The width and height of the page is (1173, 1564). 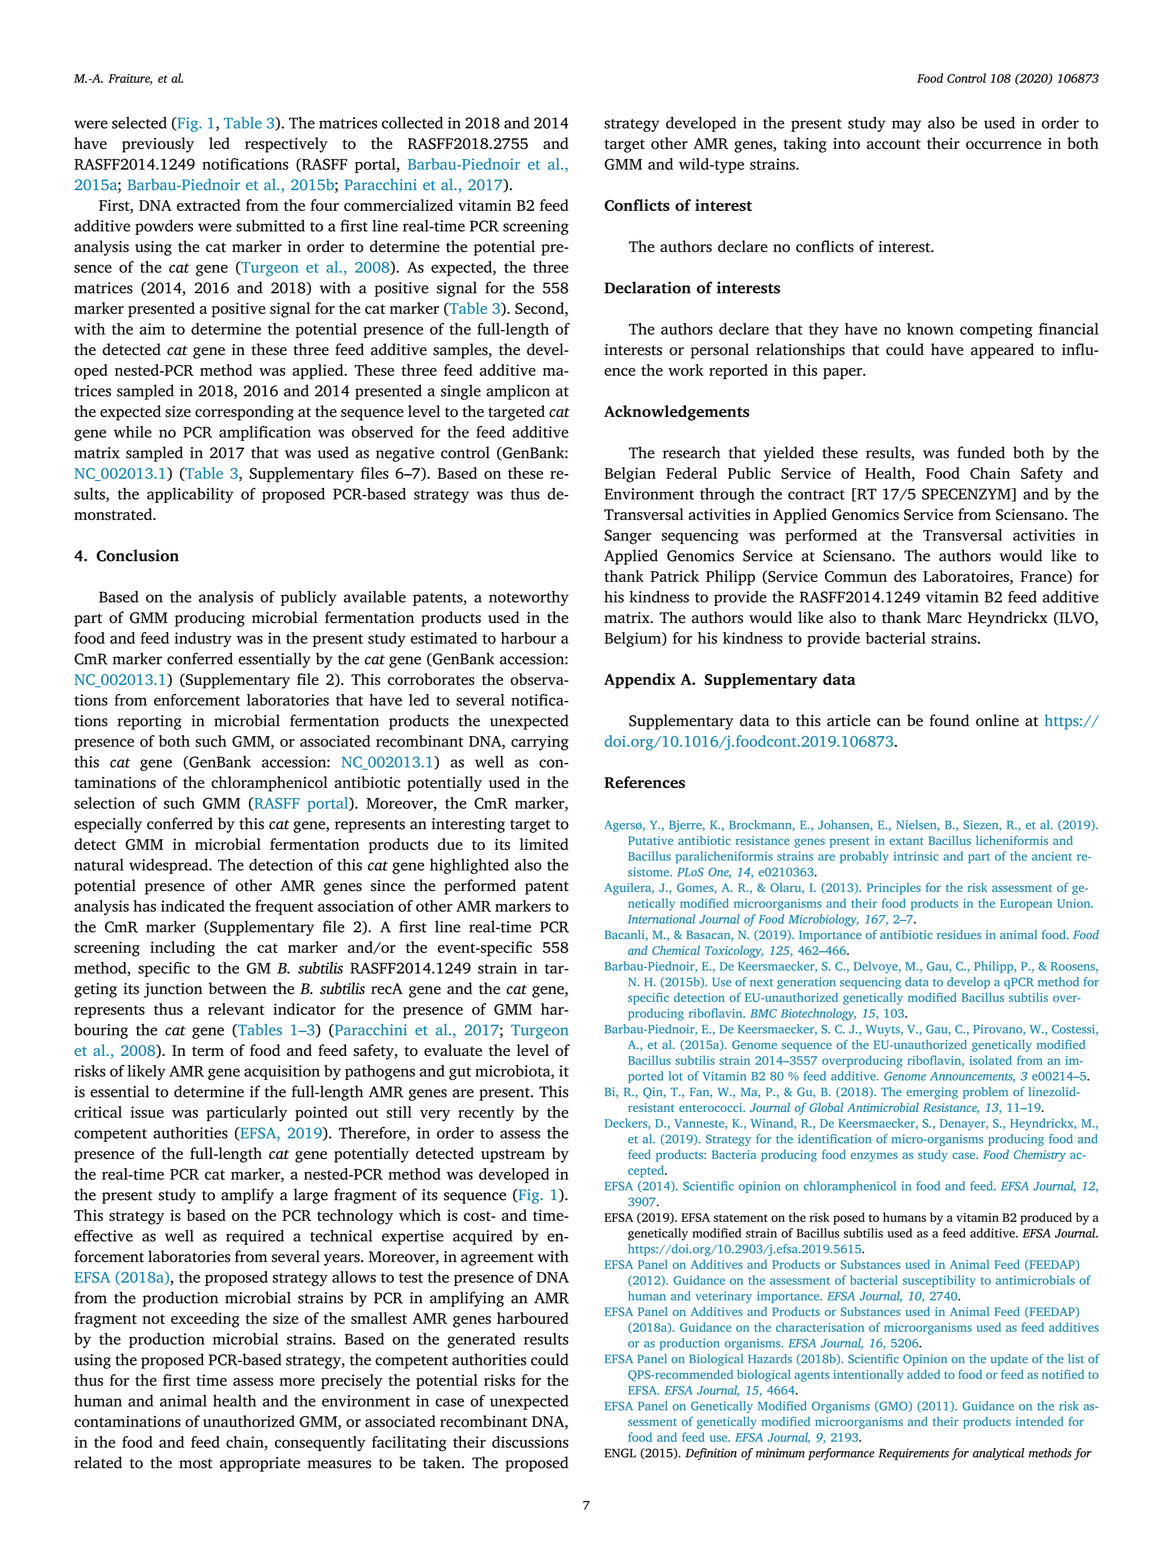 I want to click on isolated, so click(x=991, y=1060).
